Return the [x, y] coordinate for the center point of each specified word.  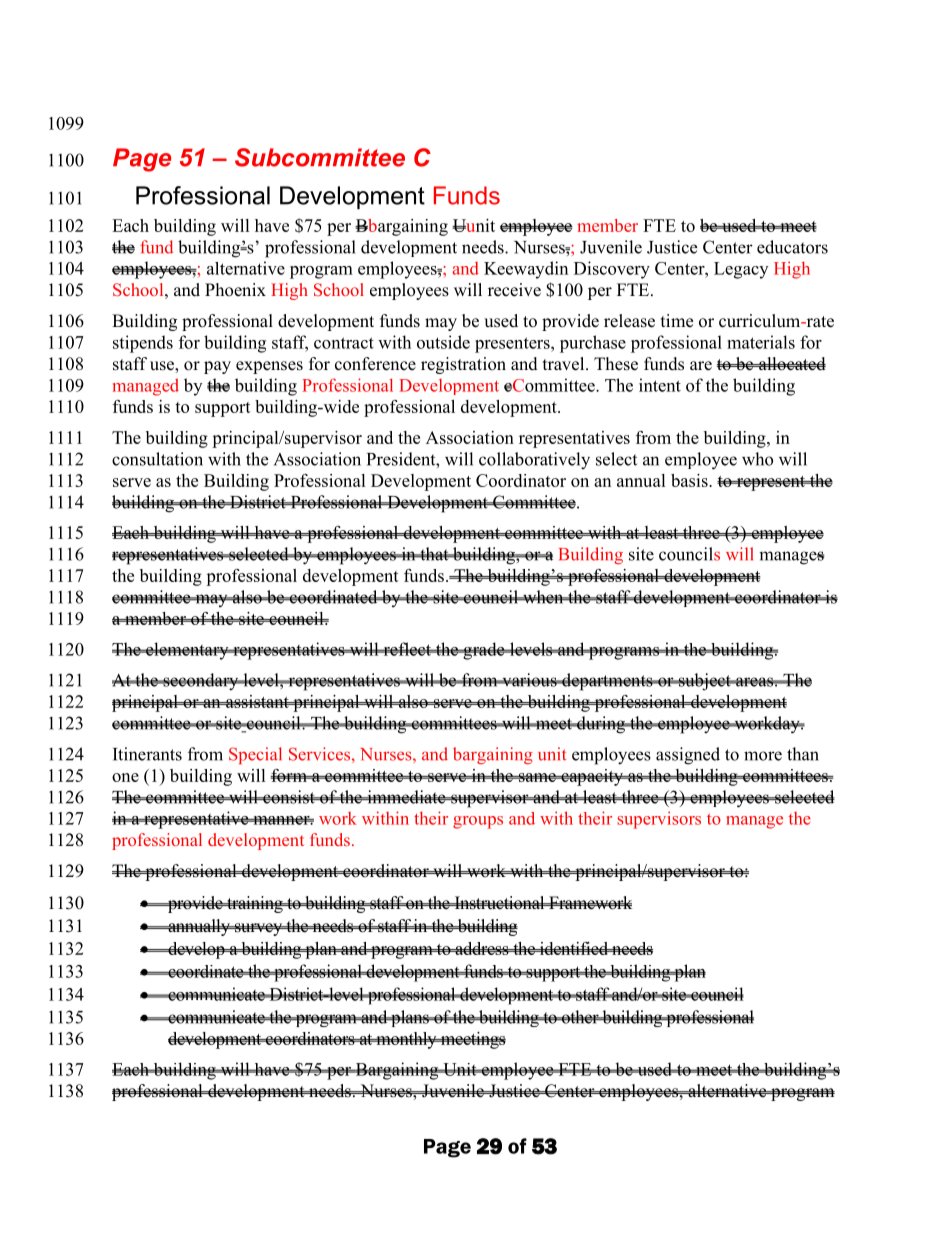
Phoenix [235, 290]
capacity [592, 777]
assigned [688, 756]
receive [514, 290]
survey [259, 929]
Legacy [741, 270]
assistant [257, 701]
